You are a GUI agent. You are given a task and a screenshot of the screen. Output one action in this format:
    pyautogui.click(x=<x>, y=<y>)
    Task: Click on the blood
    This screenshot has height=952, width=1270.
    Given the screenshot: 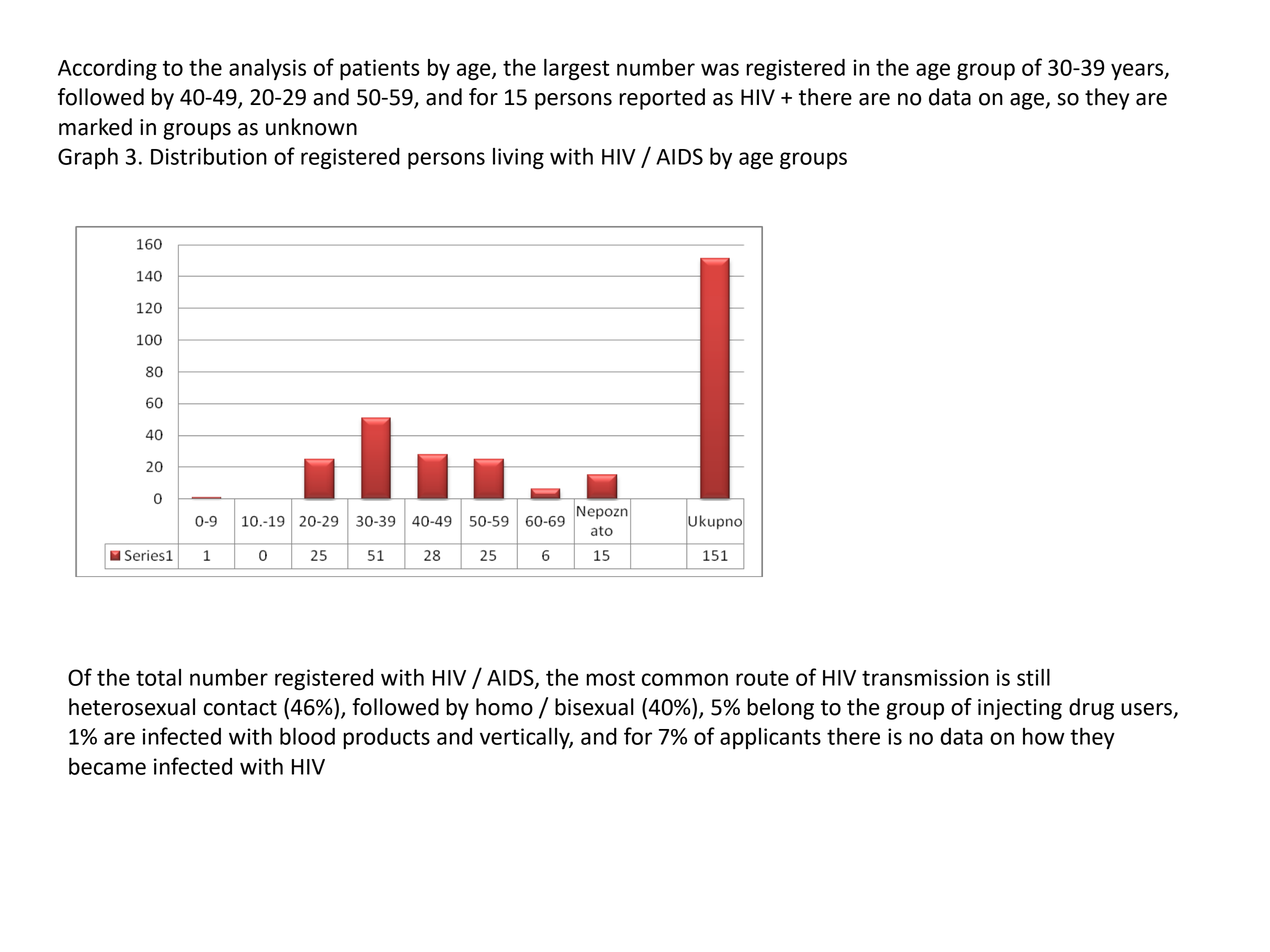 What is the action you would take?
    pyautogui.click(x=307, y=736)
